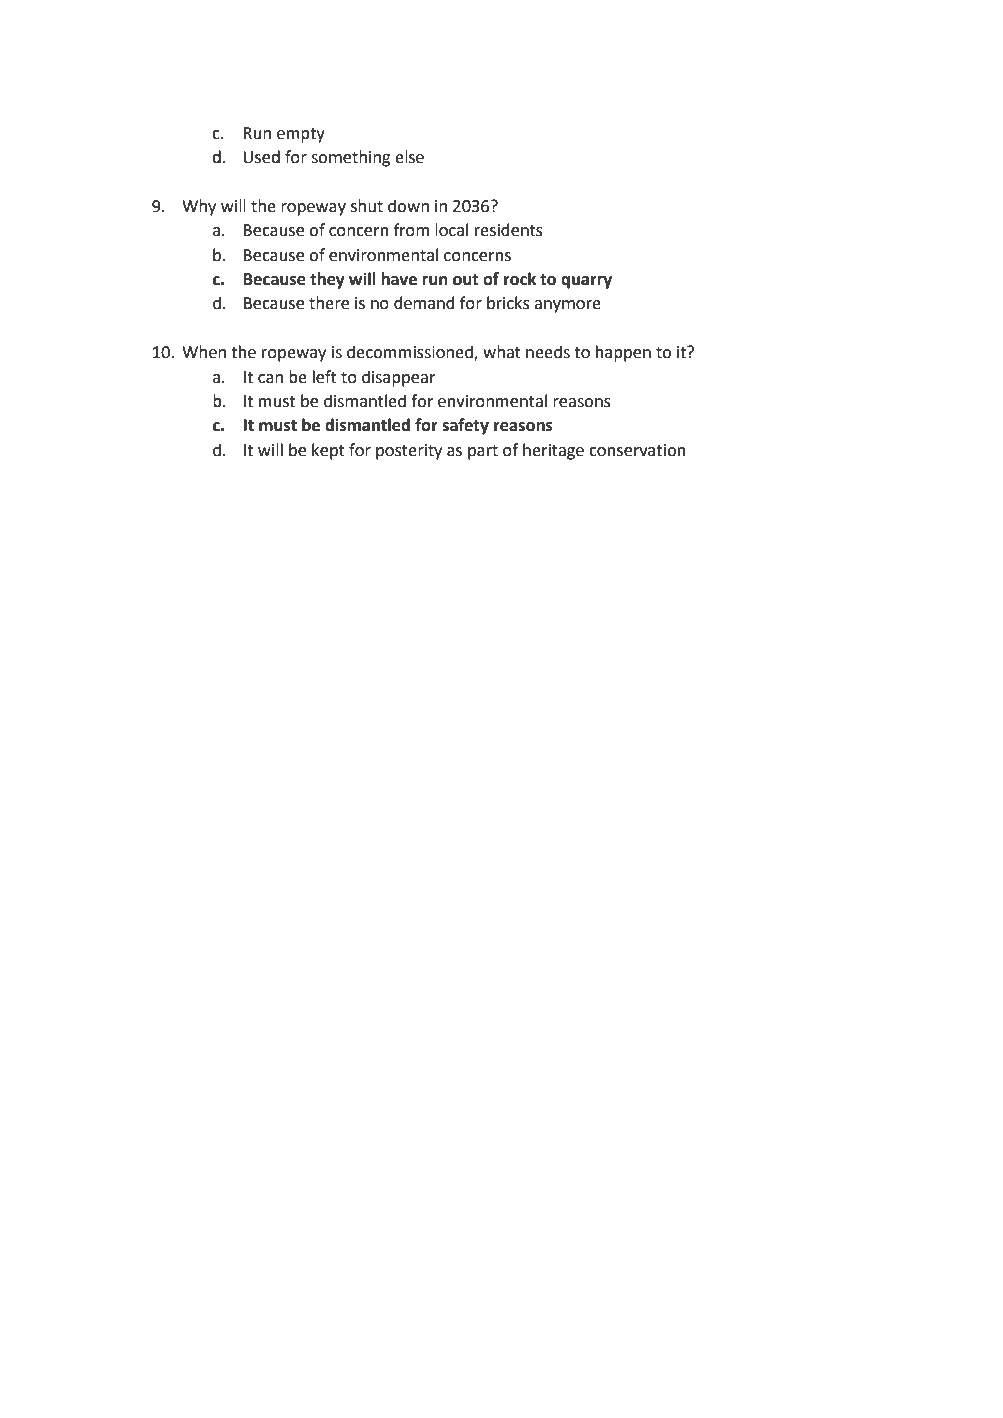  Describe the element at coordinates (409, 157) in the image. I see `else` at that location.
